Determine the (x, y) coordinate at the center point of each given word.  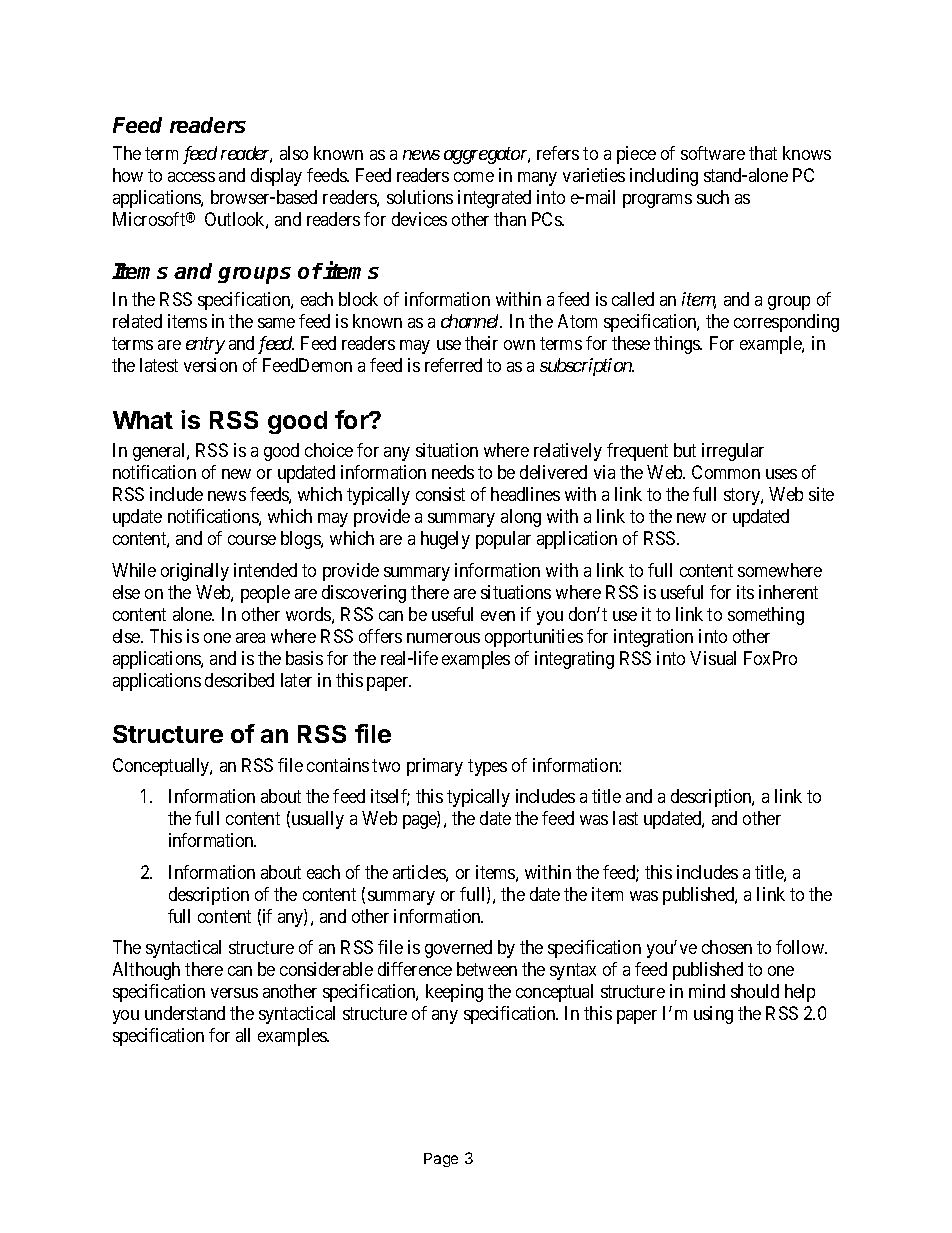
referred (453, 365)
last (625, 818)
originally (195, 572)
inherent (788, 592)
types (487, 767)
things (678, 345)
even (498, 616)
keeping (454, 993)
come (474, 177)
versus (234, 993)
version (210, 365)
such (713, 197)
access (191, 177)
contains (338, 765)
